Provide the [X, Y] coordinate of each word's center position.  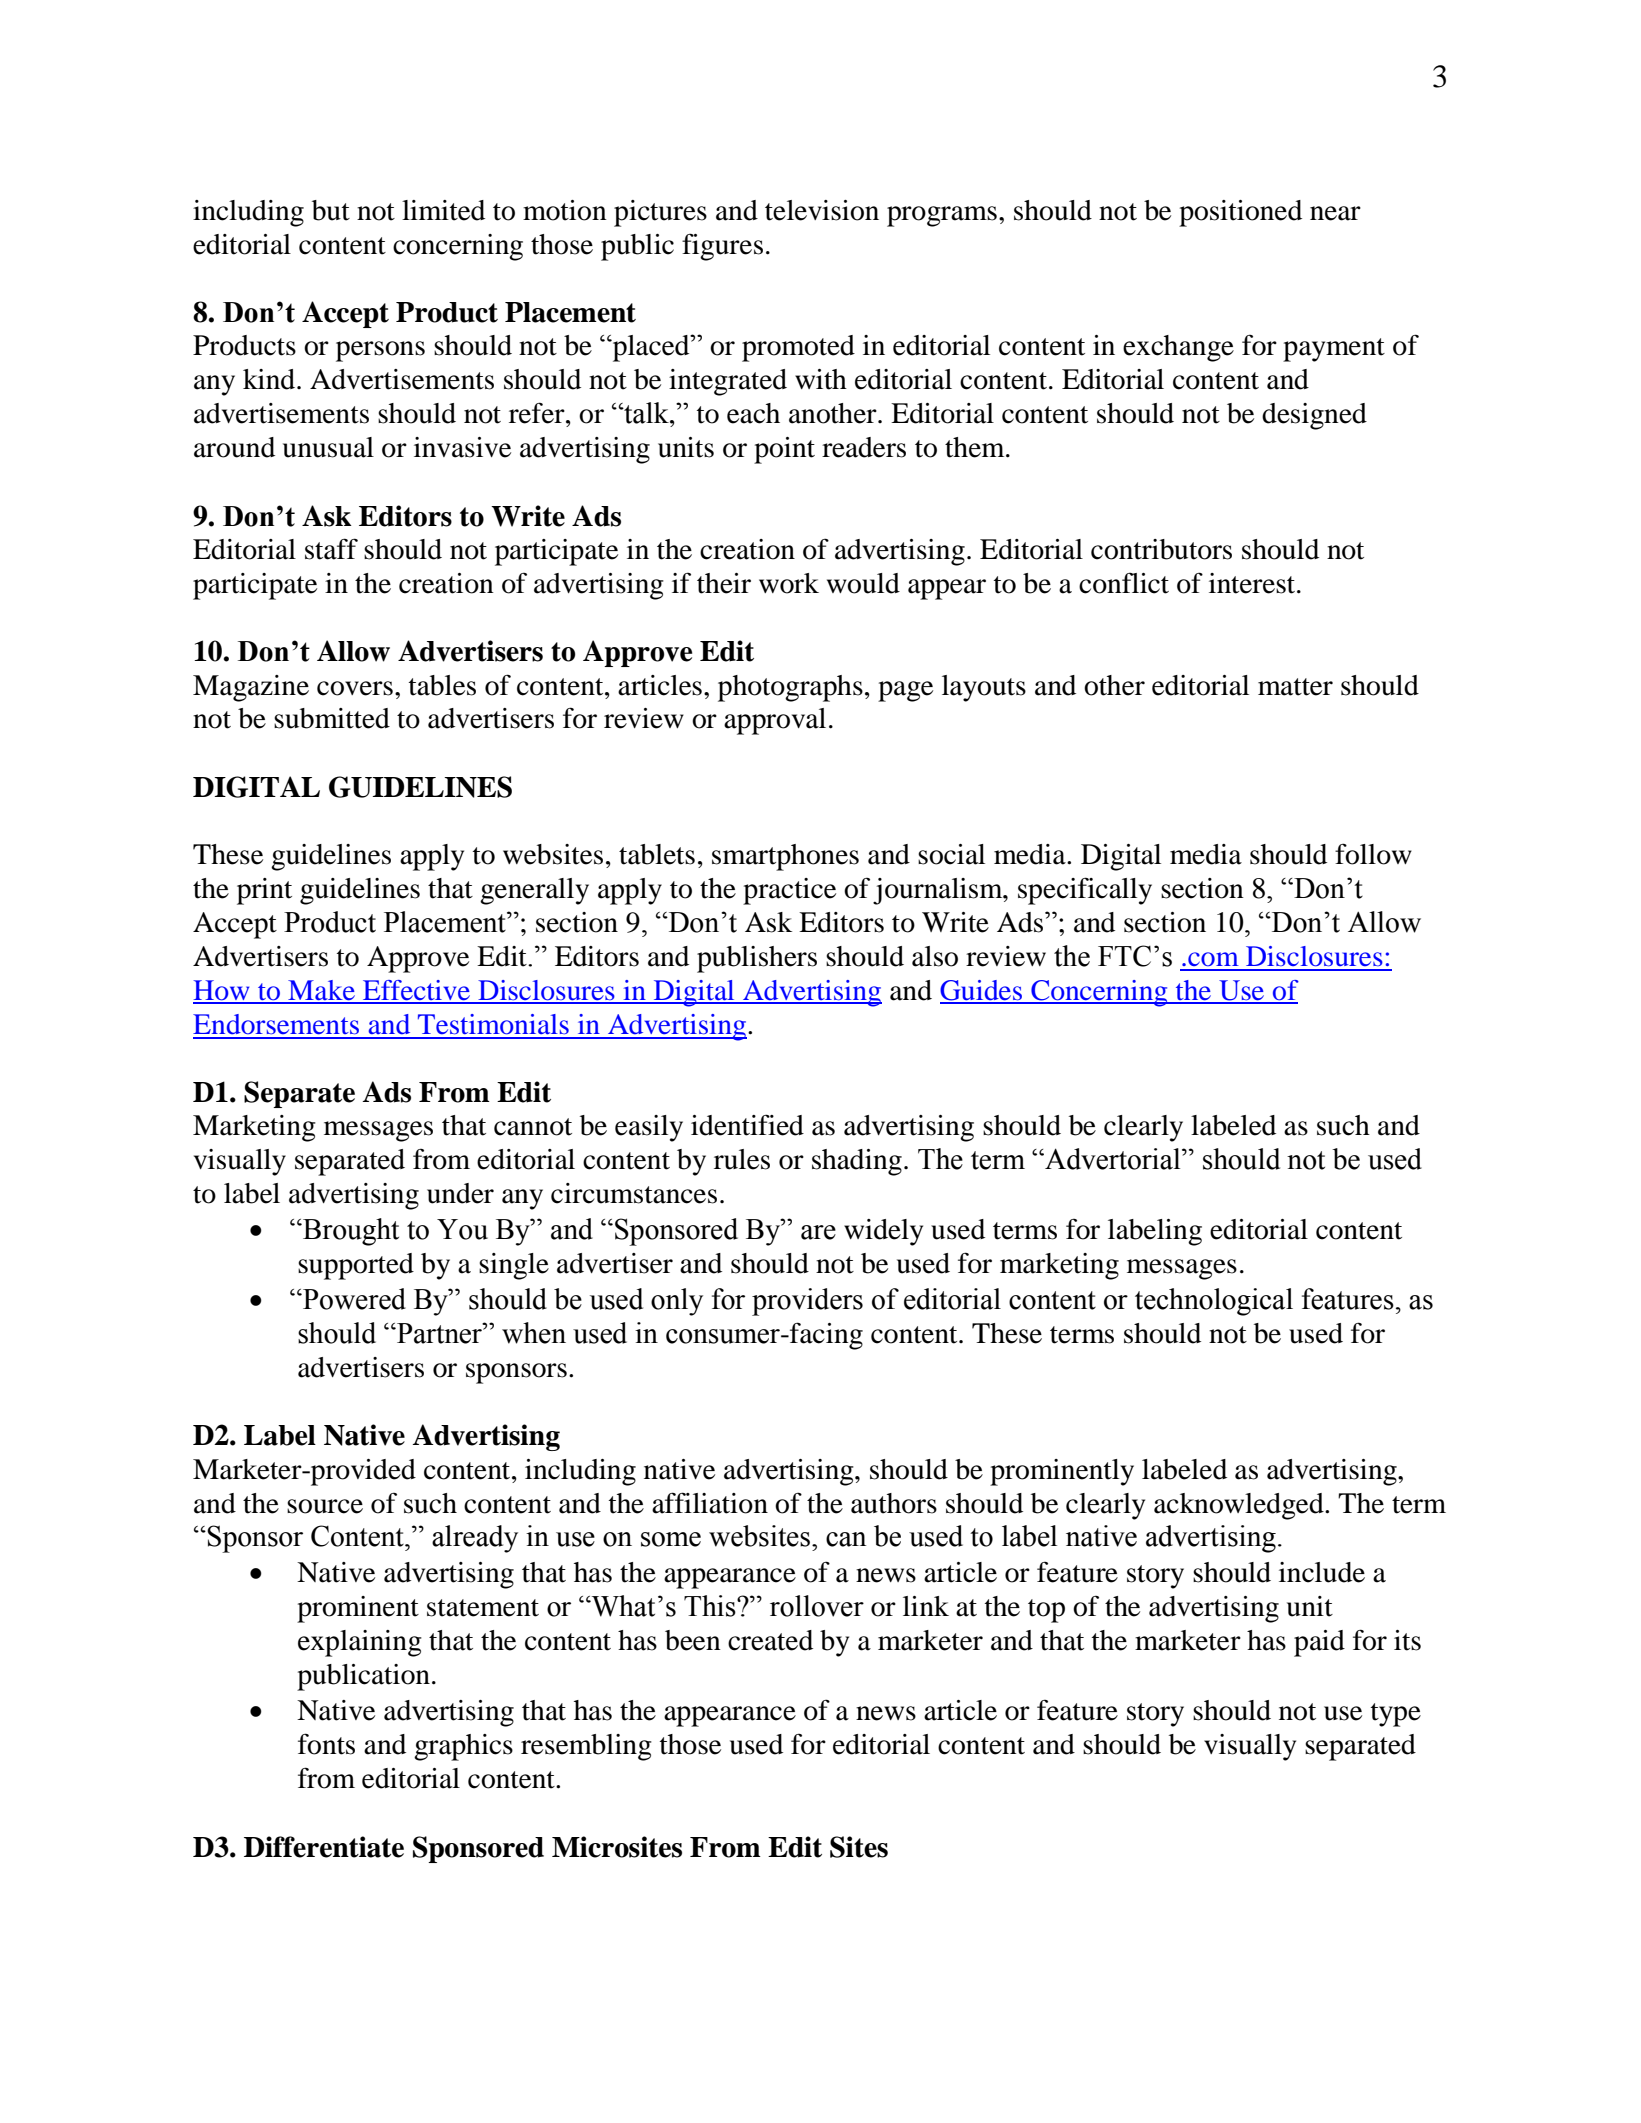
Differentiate [324, 1847]
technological [1214, 1302]
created [770, 1640]
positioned [1240, 213]
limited [443, 210]
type [1396, 1715]
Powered [353, 1299]
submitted [332, 718]
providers [807, 1302]
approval [775, 721]
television [822, 210]
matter [1295, 687]
